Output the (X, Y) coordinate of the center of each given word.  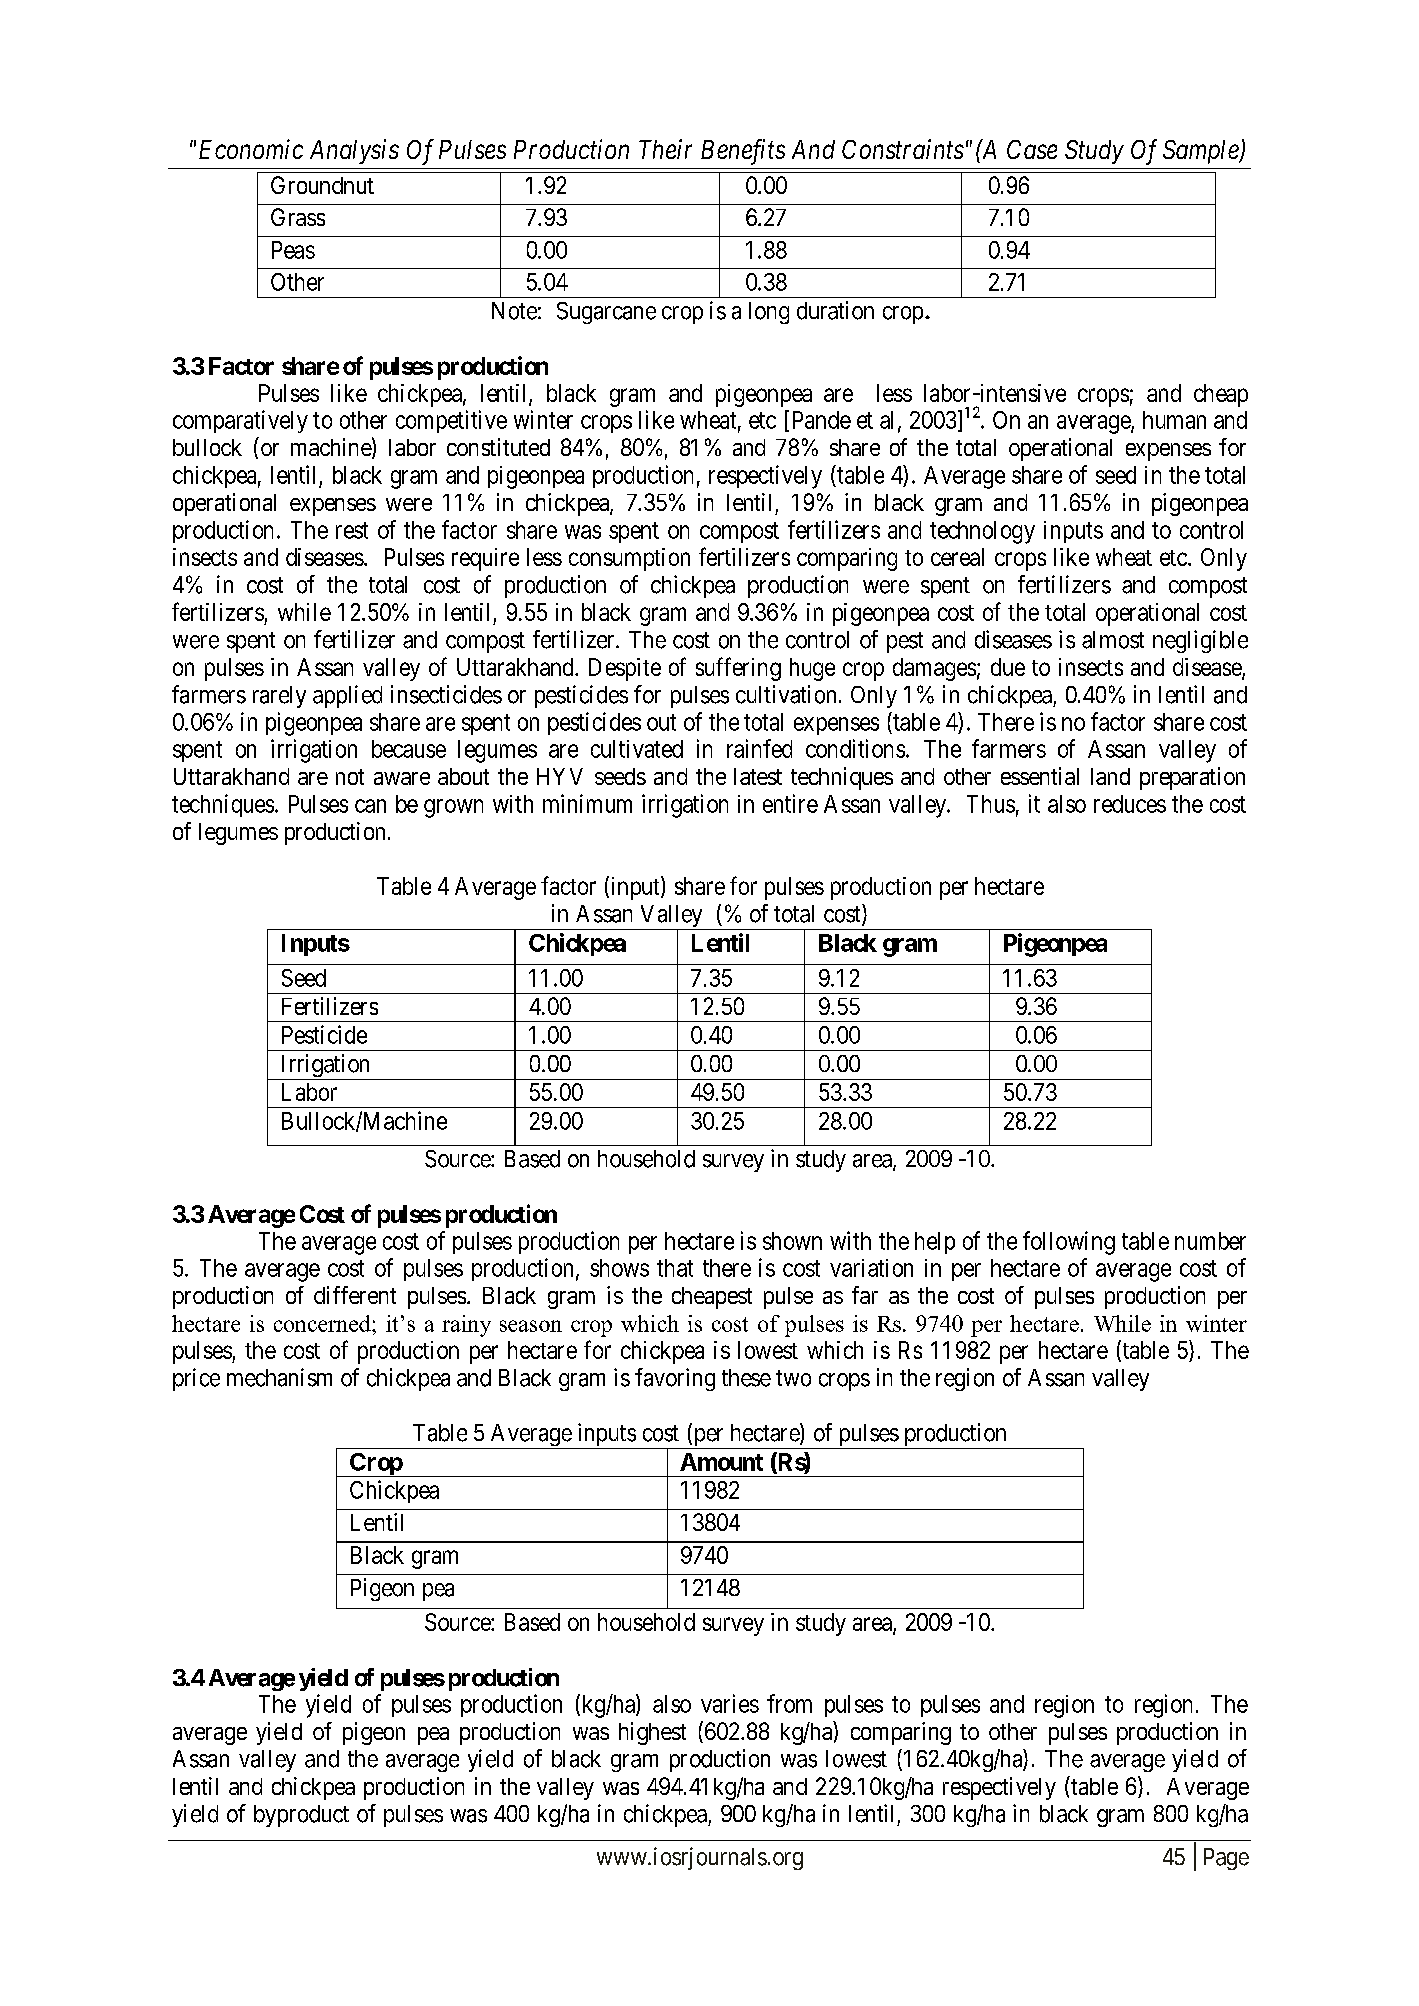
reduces (1130, 804)
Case (1032, 149)
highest (652, 1733)
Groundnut (322, 185)
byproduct (301, 1816)
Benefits (743, 152)
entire (790, 803)
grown (453, 808)
